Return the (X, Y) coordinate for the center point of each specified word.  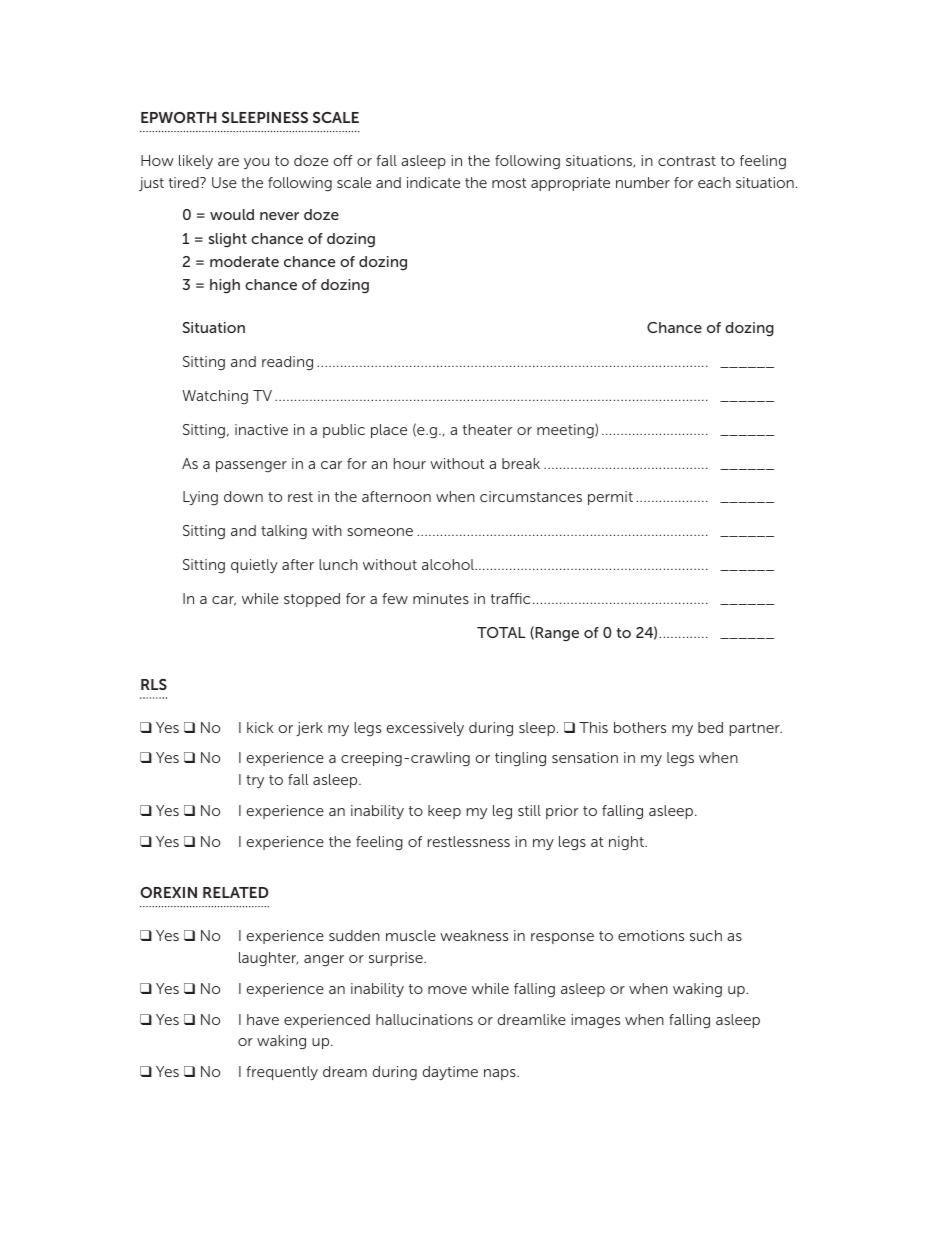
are (228, 162)
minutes (441, 598)
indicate (433, 182)
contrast (687, 161)
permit (610, 498)
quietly (254, 566)
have (263, 1019)
